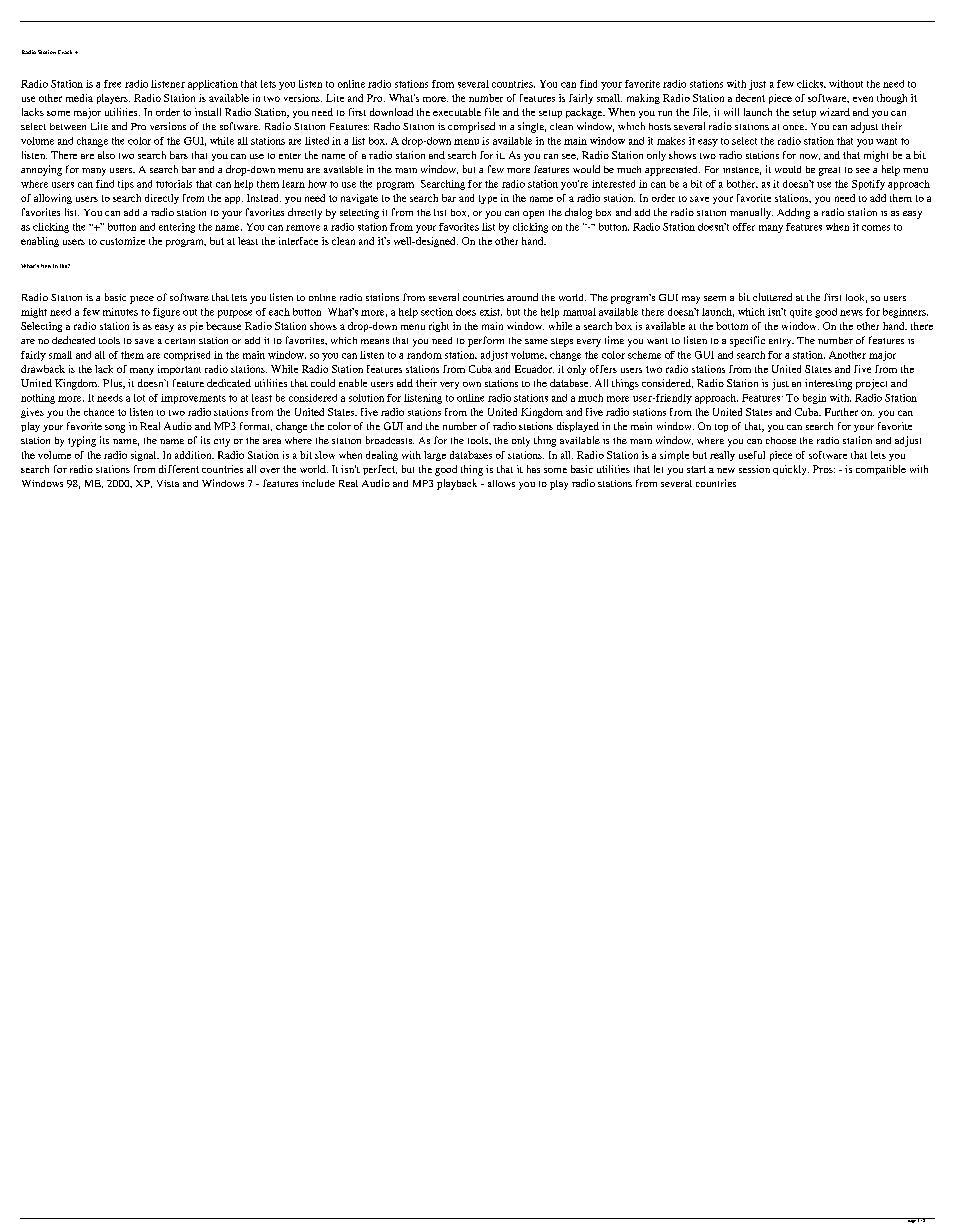 This page has width=955, height=1232. What do you see at coordinates (270, 470) in the page?
I see `over` at bounding box center [270, 470].
